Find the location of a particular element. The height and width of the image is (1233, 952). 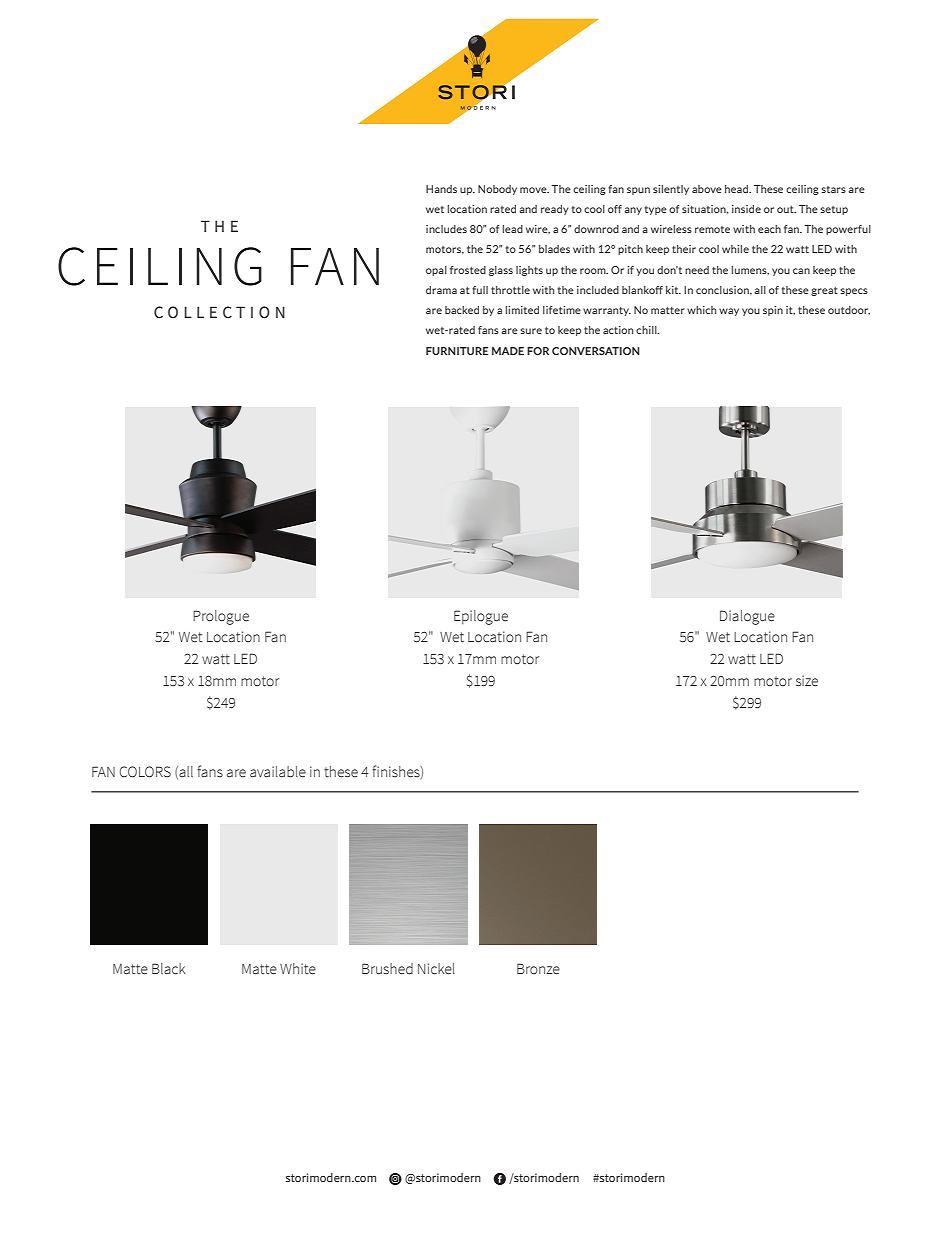

Bronze is located at coordinates (538, 969).
